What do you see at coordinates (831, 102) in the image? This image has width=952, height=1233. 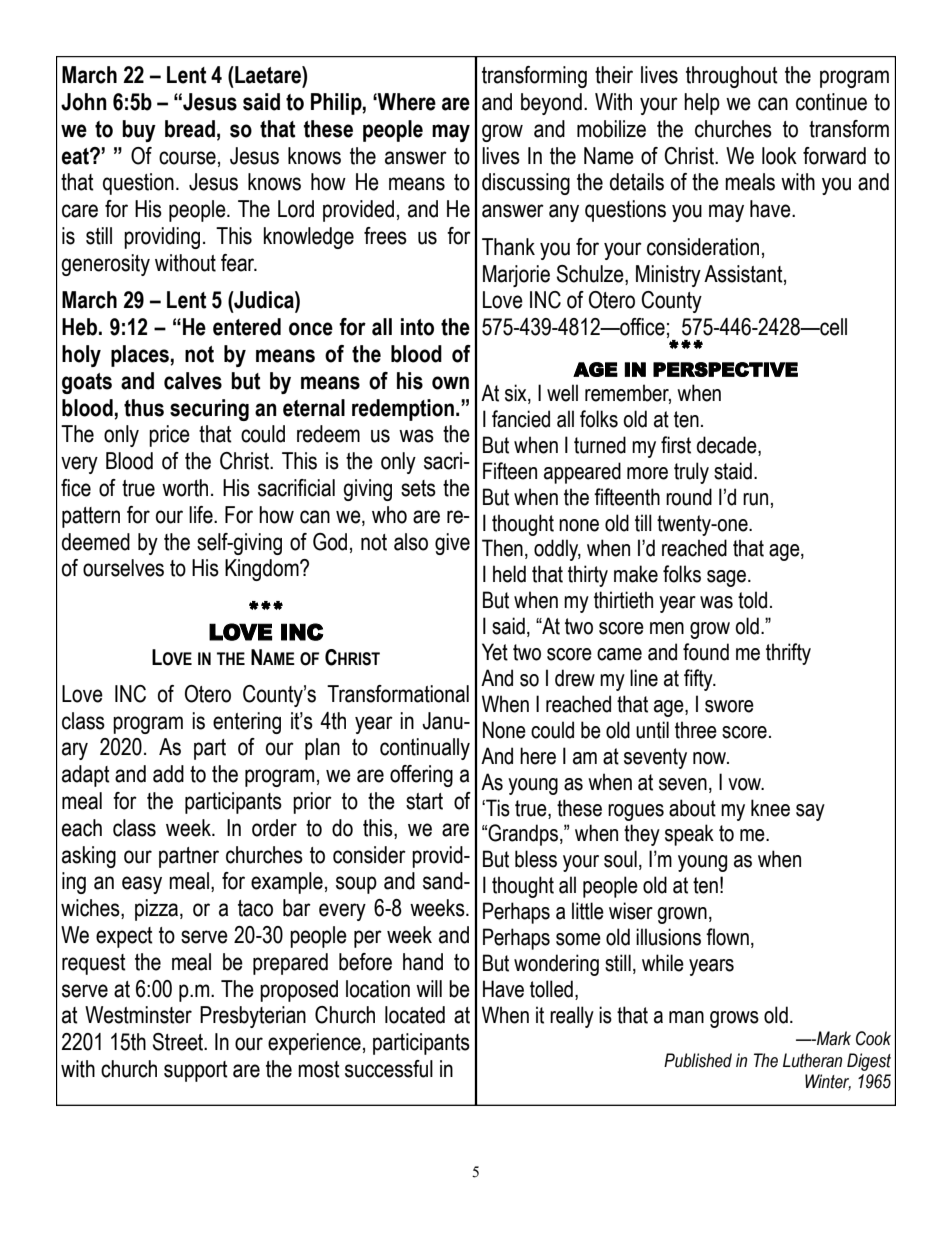 I see `continue` at bounding box center [831, 102].
